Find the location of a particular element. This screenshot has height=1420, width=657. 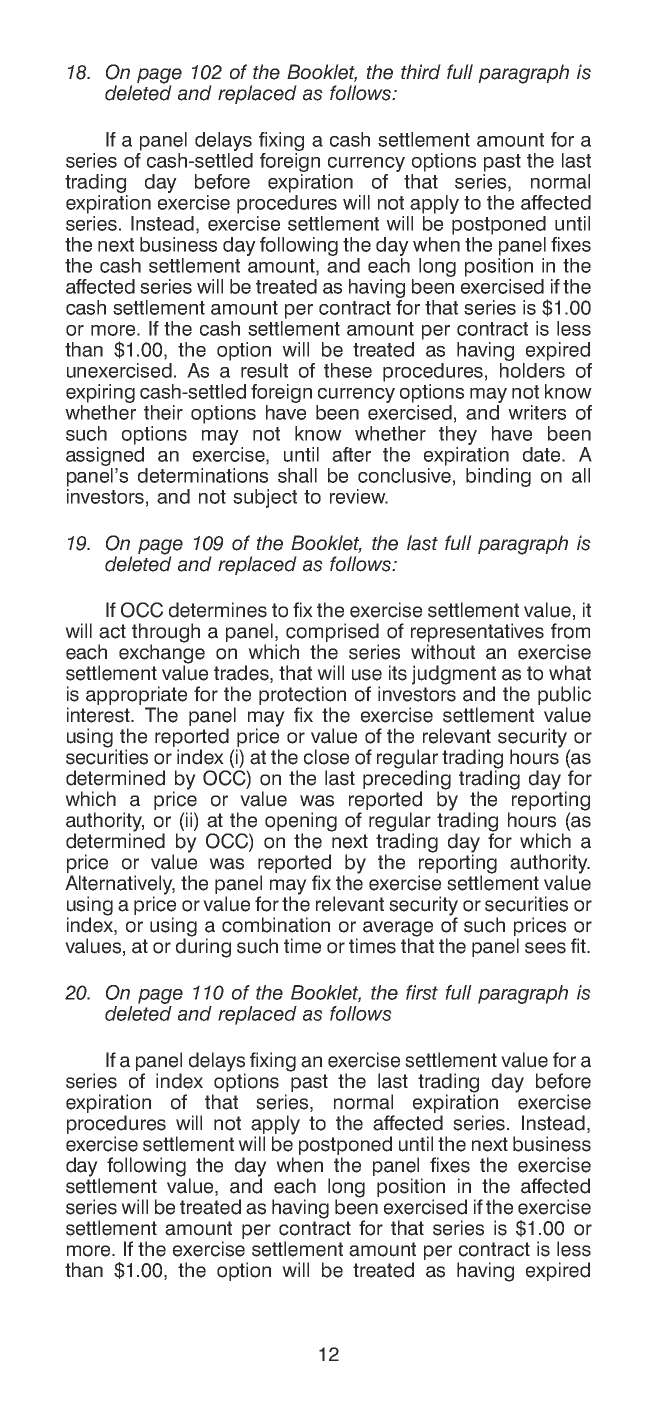

third is located at coordinates (421, 72).
